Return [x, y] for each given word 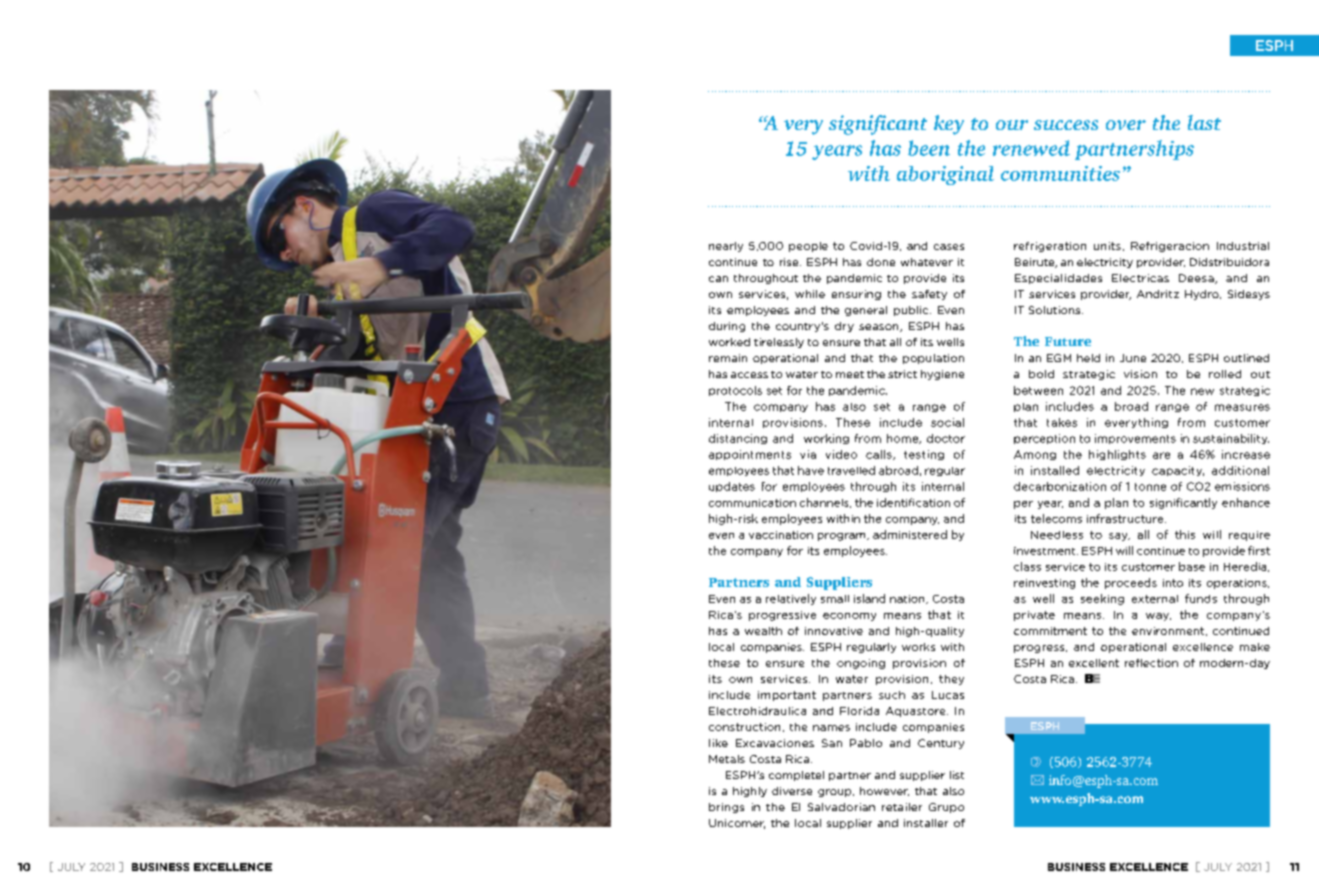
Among [1035, 455]
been [929, 148]
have [811, 470]
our [1012, 125]
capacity [1178, 471]
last [1204, 122]
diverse [792, 791]
